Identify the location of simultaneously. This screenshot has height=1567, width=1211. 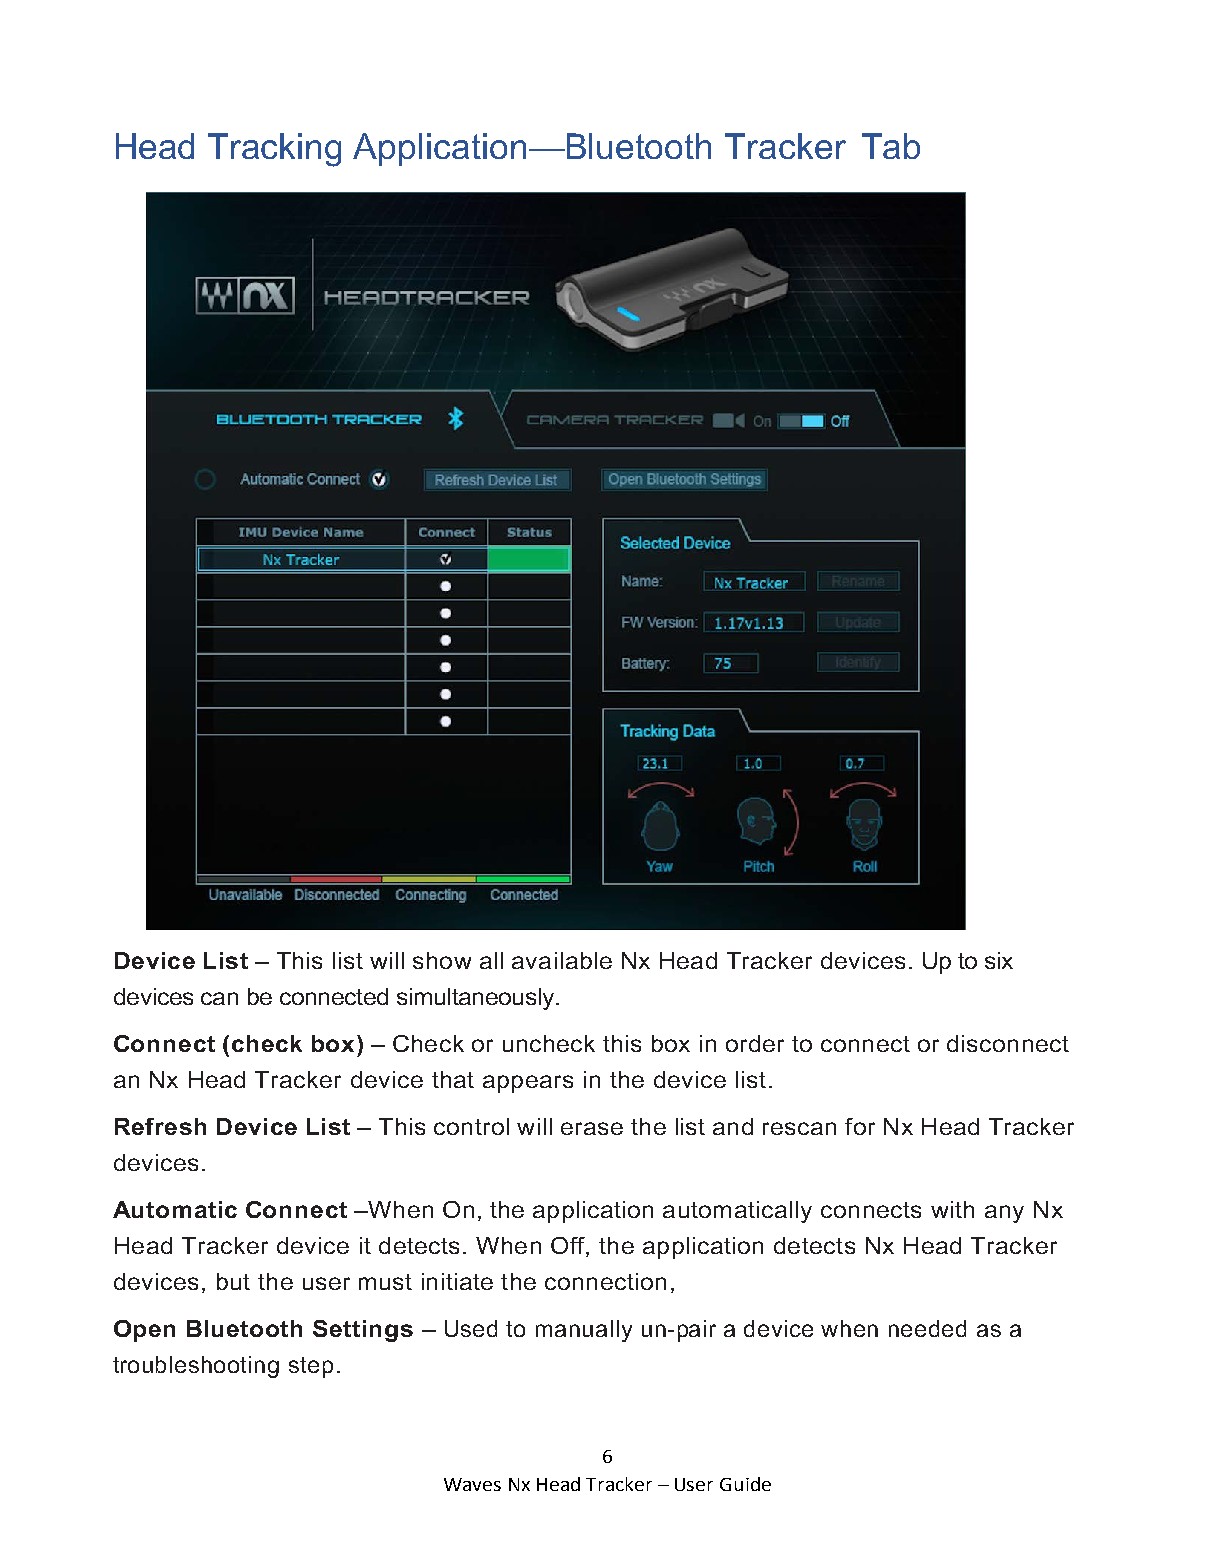
(475, 999).
